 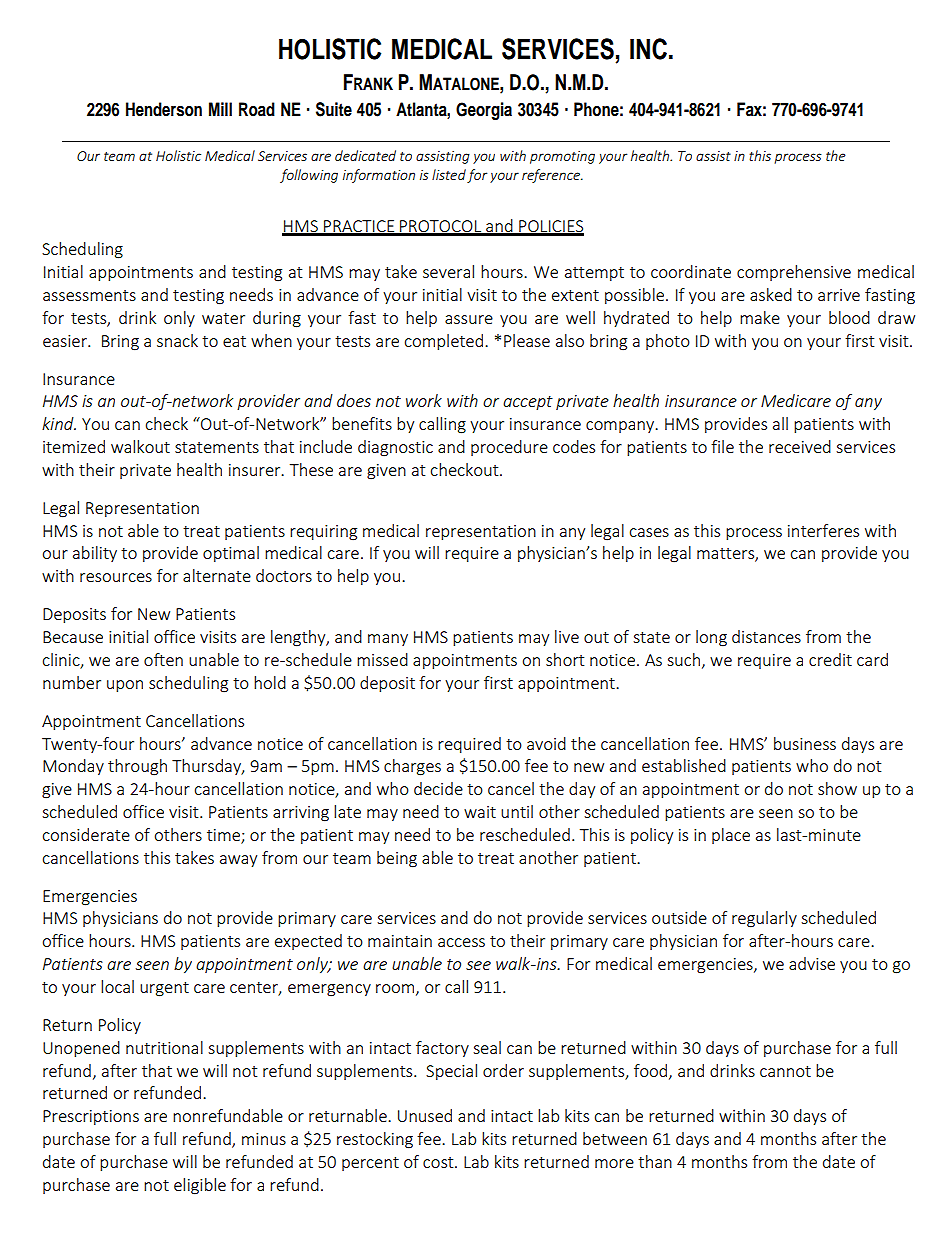 I want to click on show, so click(x=837, y=788).
